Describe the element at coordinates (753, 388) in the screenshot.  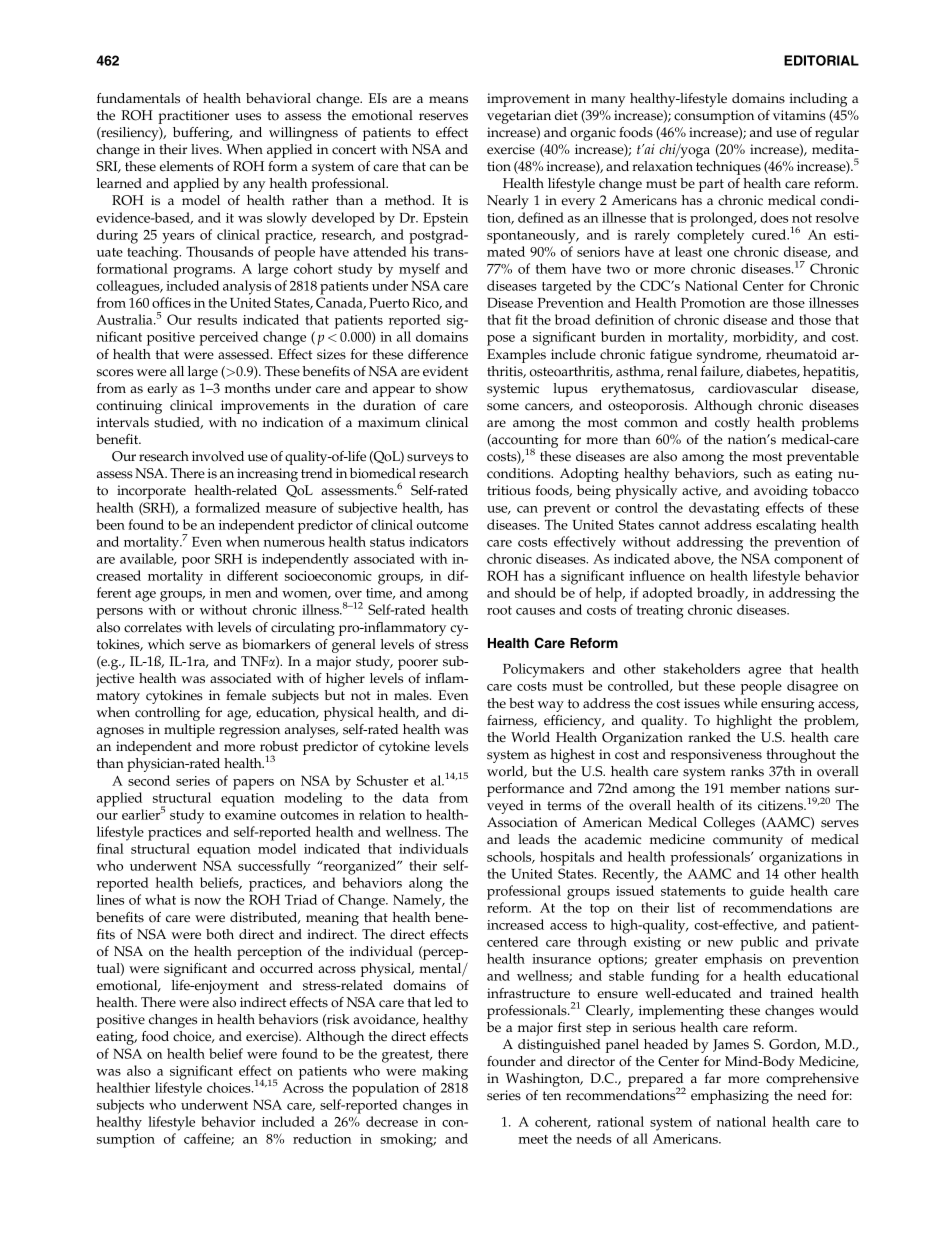
I see `cardiovascular` at that location.
